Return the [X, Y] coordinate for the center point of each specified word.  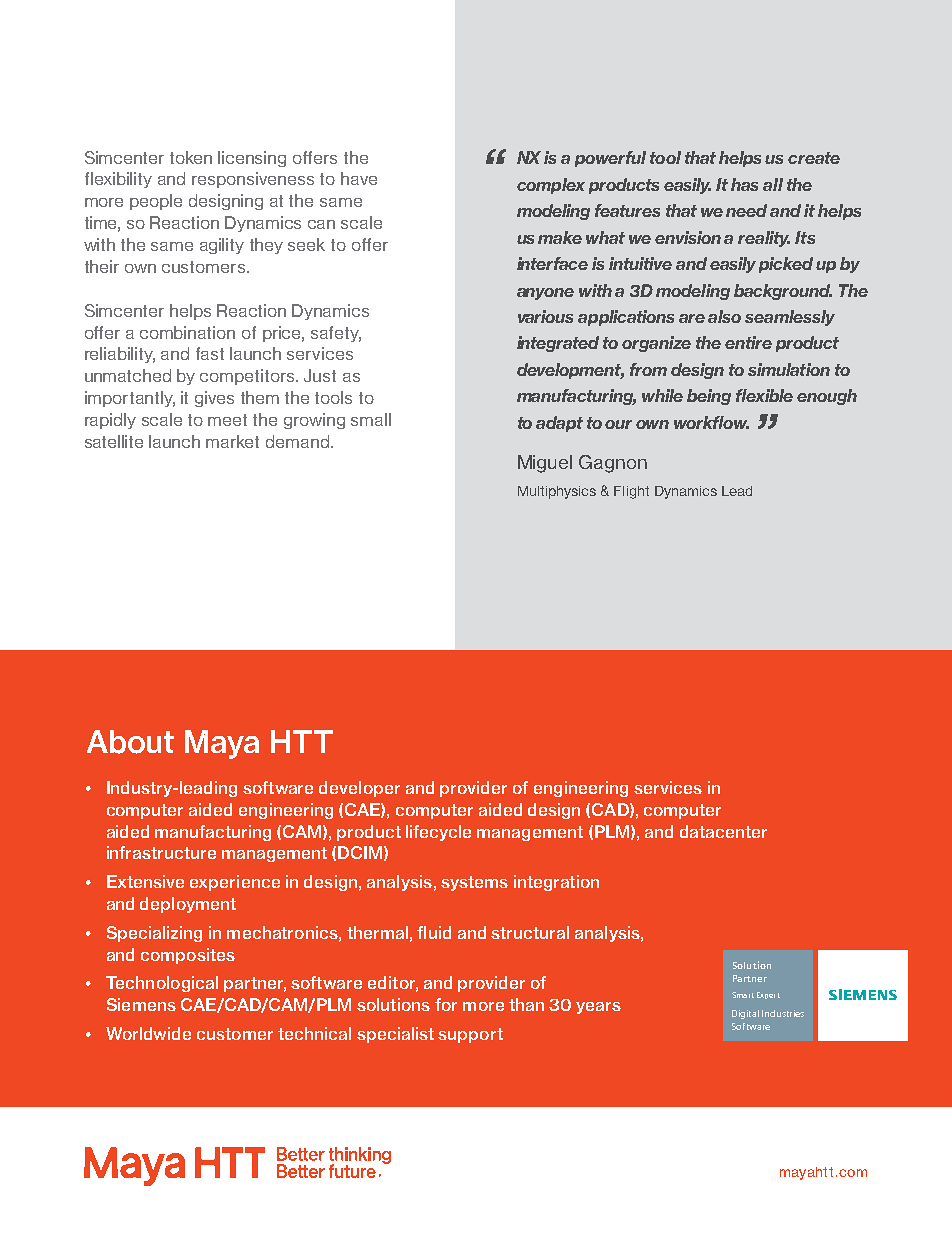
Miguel [545, 464]
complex [551, 186]
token [191, 157]
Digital [745, 1014]
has [744, 184]
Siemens [141, 1004]
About [130, 742]
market [232, 441]
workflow [711, 422]
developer [359, 789]
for [446, 1004]
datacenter [723, 831]
